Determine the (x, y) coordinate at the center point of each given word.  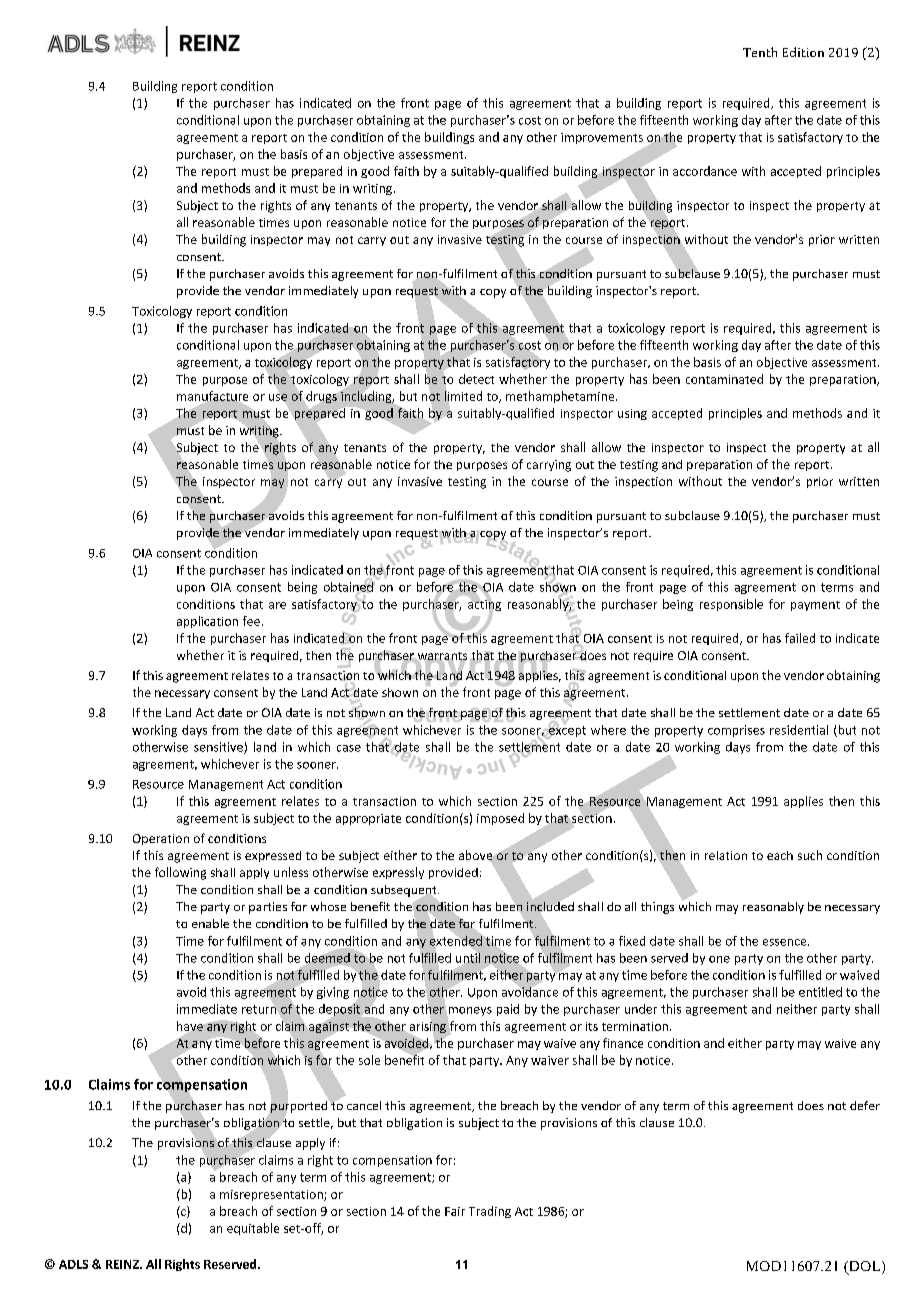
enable (210, 923)
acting (484, 605)
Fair (455, 1211)
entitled (820, 992)
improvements (602, 138)
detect (476, 379)
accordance (705, 171)
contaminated (724, 379)
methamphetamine (561, 397)
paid (508, 1010)
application (207, 622)
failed (800, 638)
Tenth (760, 52)
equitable (253, 1229)
